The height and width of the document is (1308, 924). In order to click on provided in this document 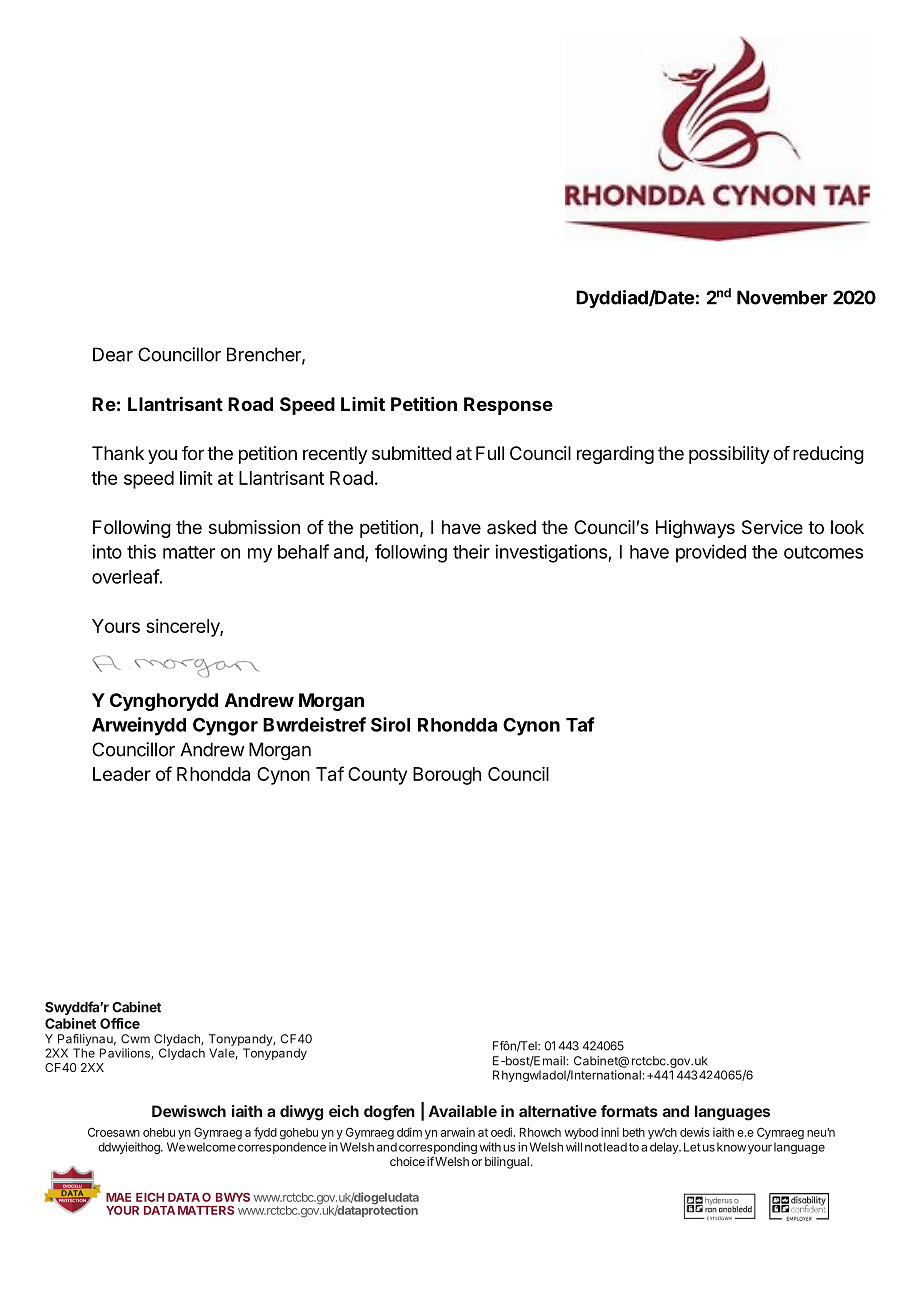, I will do `click(711, 553)`.
